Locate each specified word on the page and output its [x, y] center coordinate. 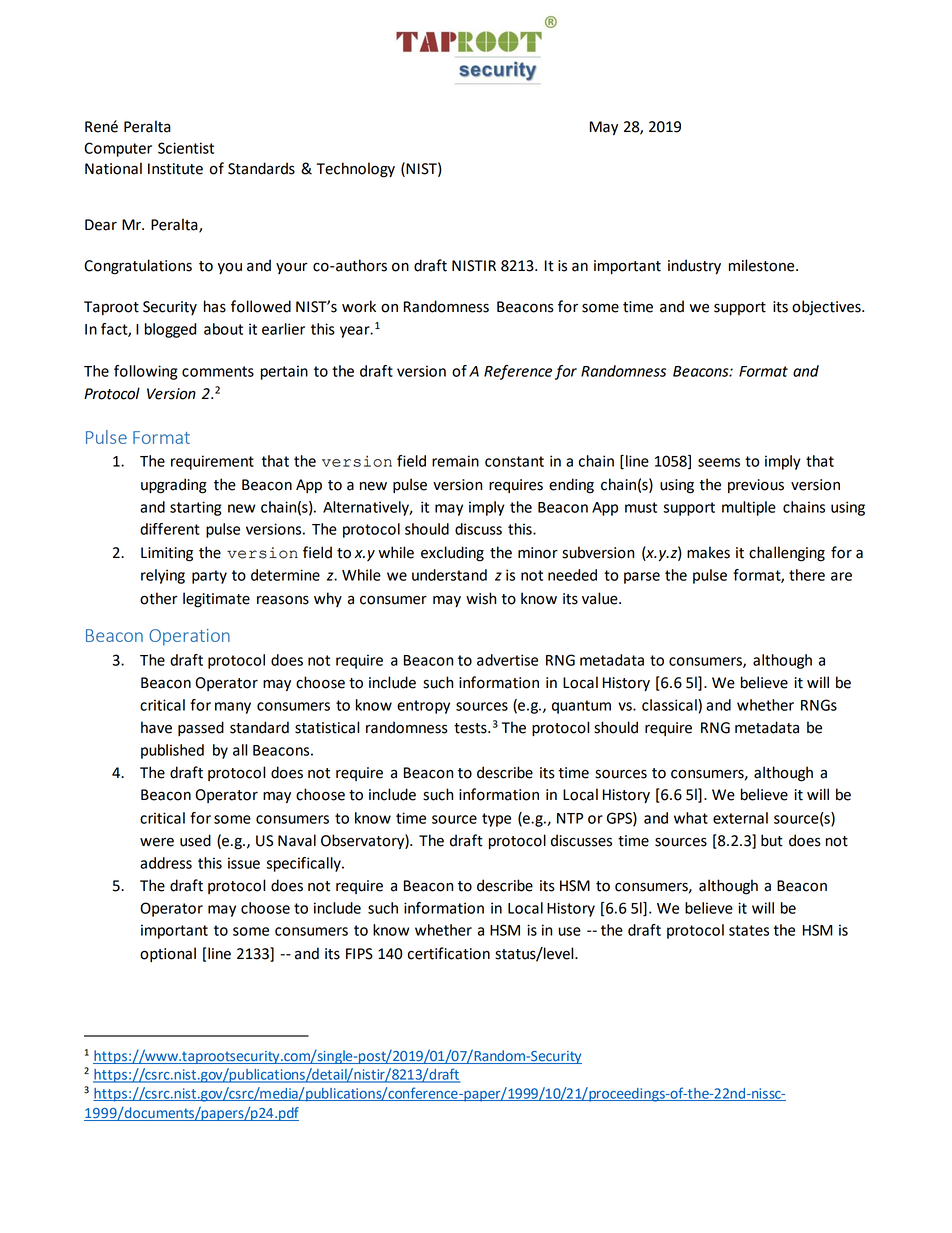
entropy [423, 707]
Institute [175, 169]
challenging [787, 554]
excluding [452, 554]
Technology [356, 170]
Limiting [167, 554]
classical [670, 705]
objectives [827, 308]
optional [168, 954]
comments [218, 371]
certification [449, 953]
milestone [763, 265]
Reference [518, 372]
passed [201, 728]
